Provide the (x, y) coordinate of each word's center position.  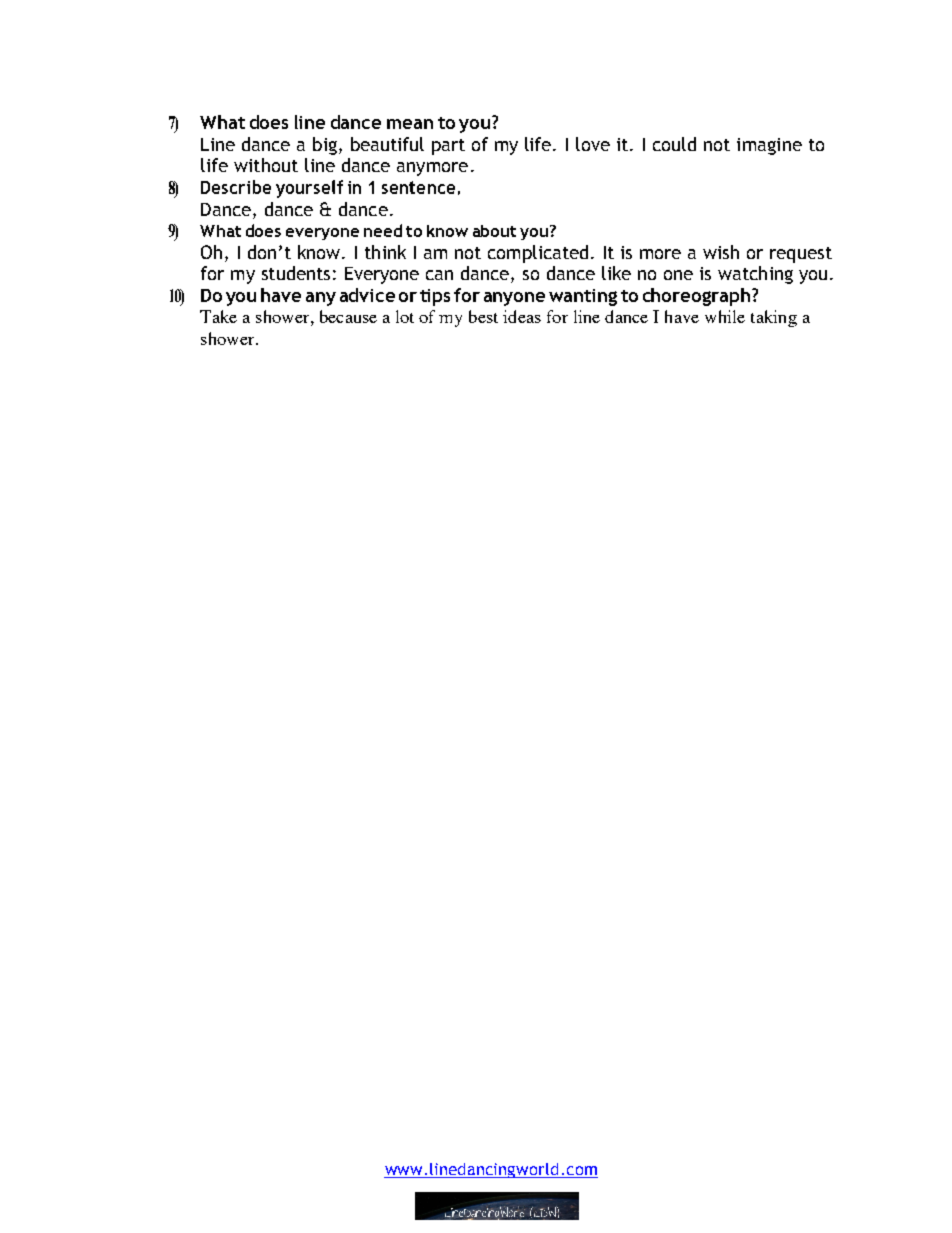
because (348, 316)
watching (755, 275)
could (674, 144)
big (325, 146)
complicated (538, 254)
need (383, 230)
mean (410, 124)
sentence (418, 187)
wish (721, 252)
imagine (769, 146)
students (296, 273)
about (494, 231)
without (266, 165)
